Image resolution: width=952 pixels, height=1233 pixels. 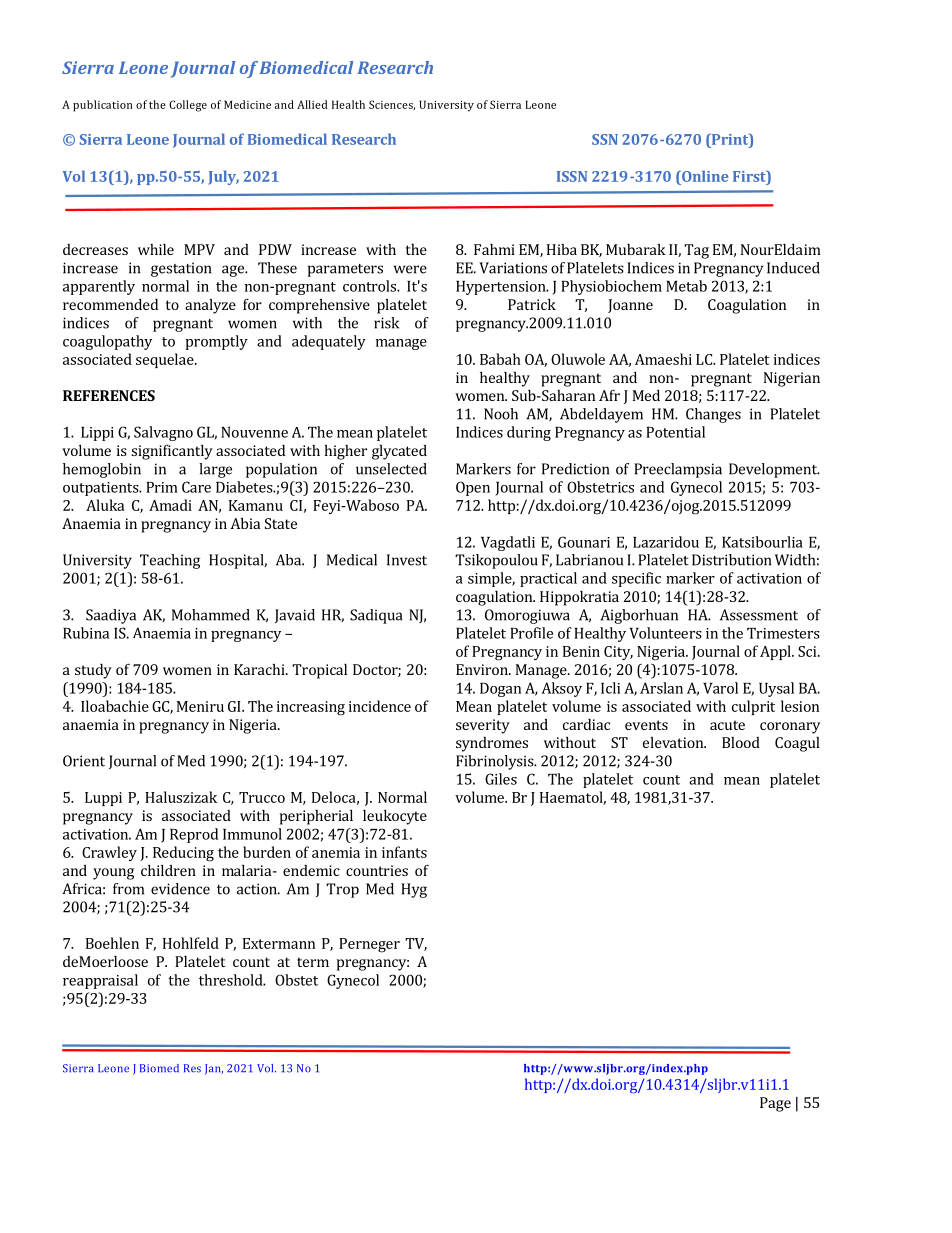 What do you see at coordinates (727, 725) in the image?
I see `acute` at bounding box center [727, 725].
